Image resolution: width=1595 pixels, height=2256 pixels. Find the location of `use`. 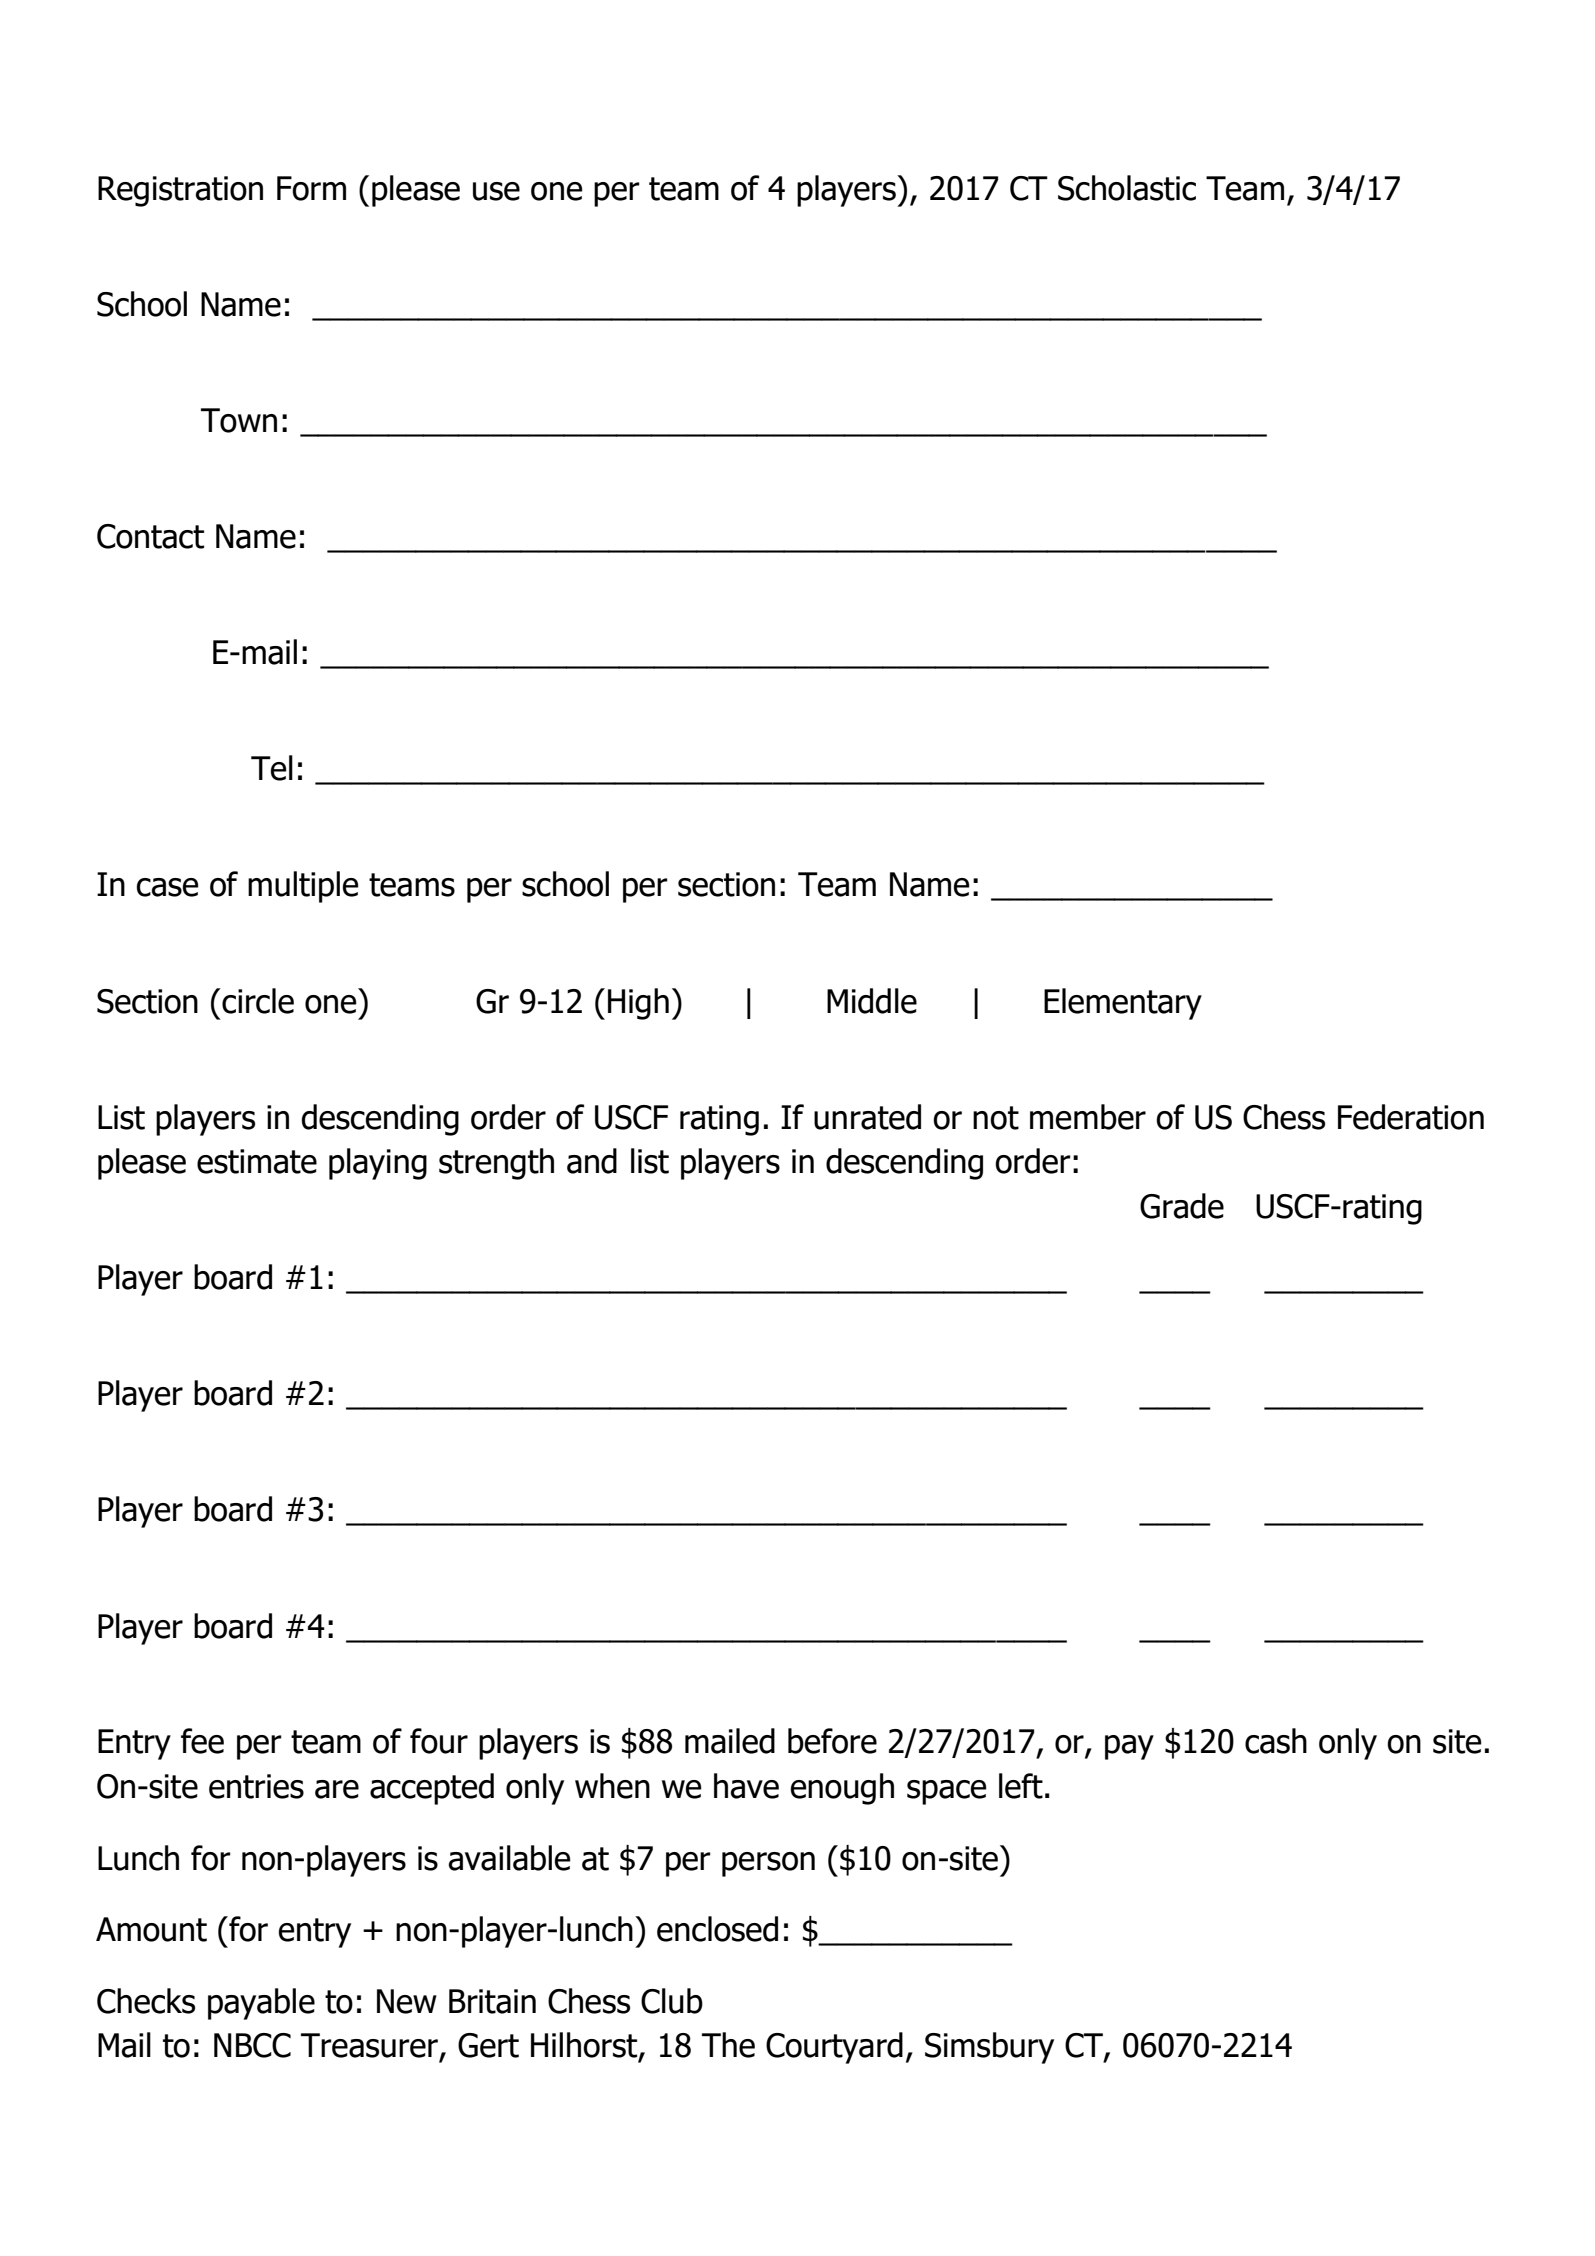

use is located at coordinates (496, 191).
